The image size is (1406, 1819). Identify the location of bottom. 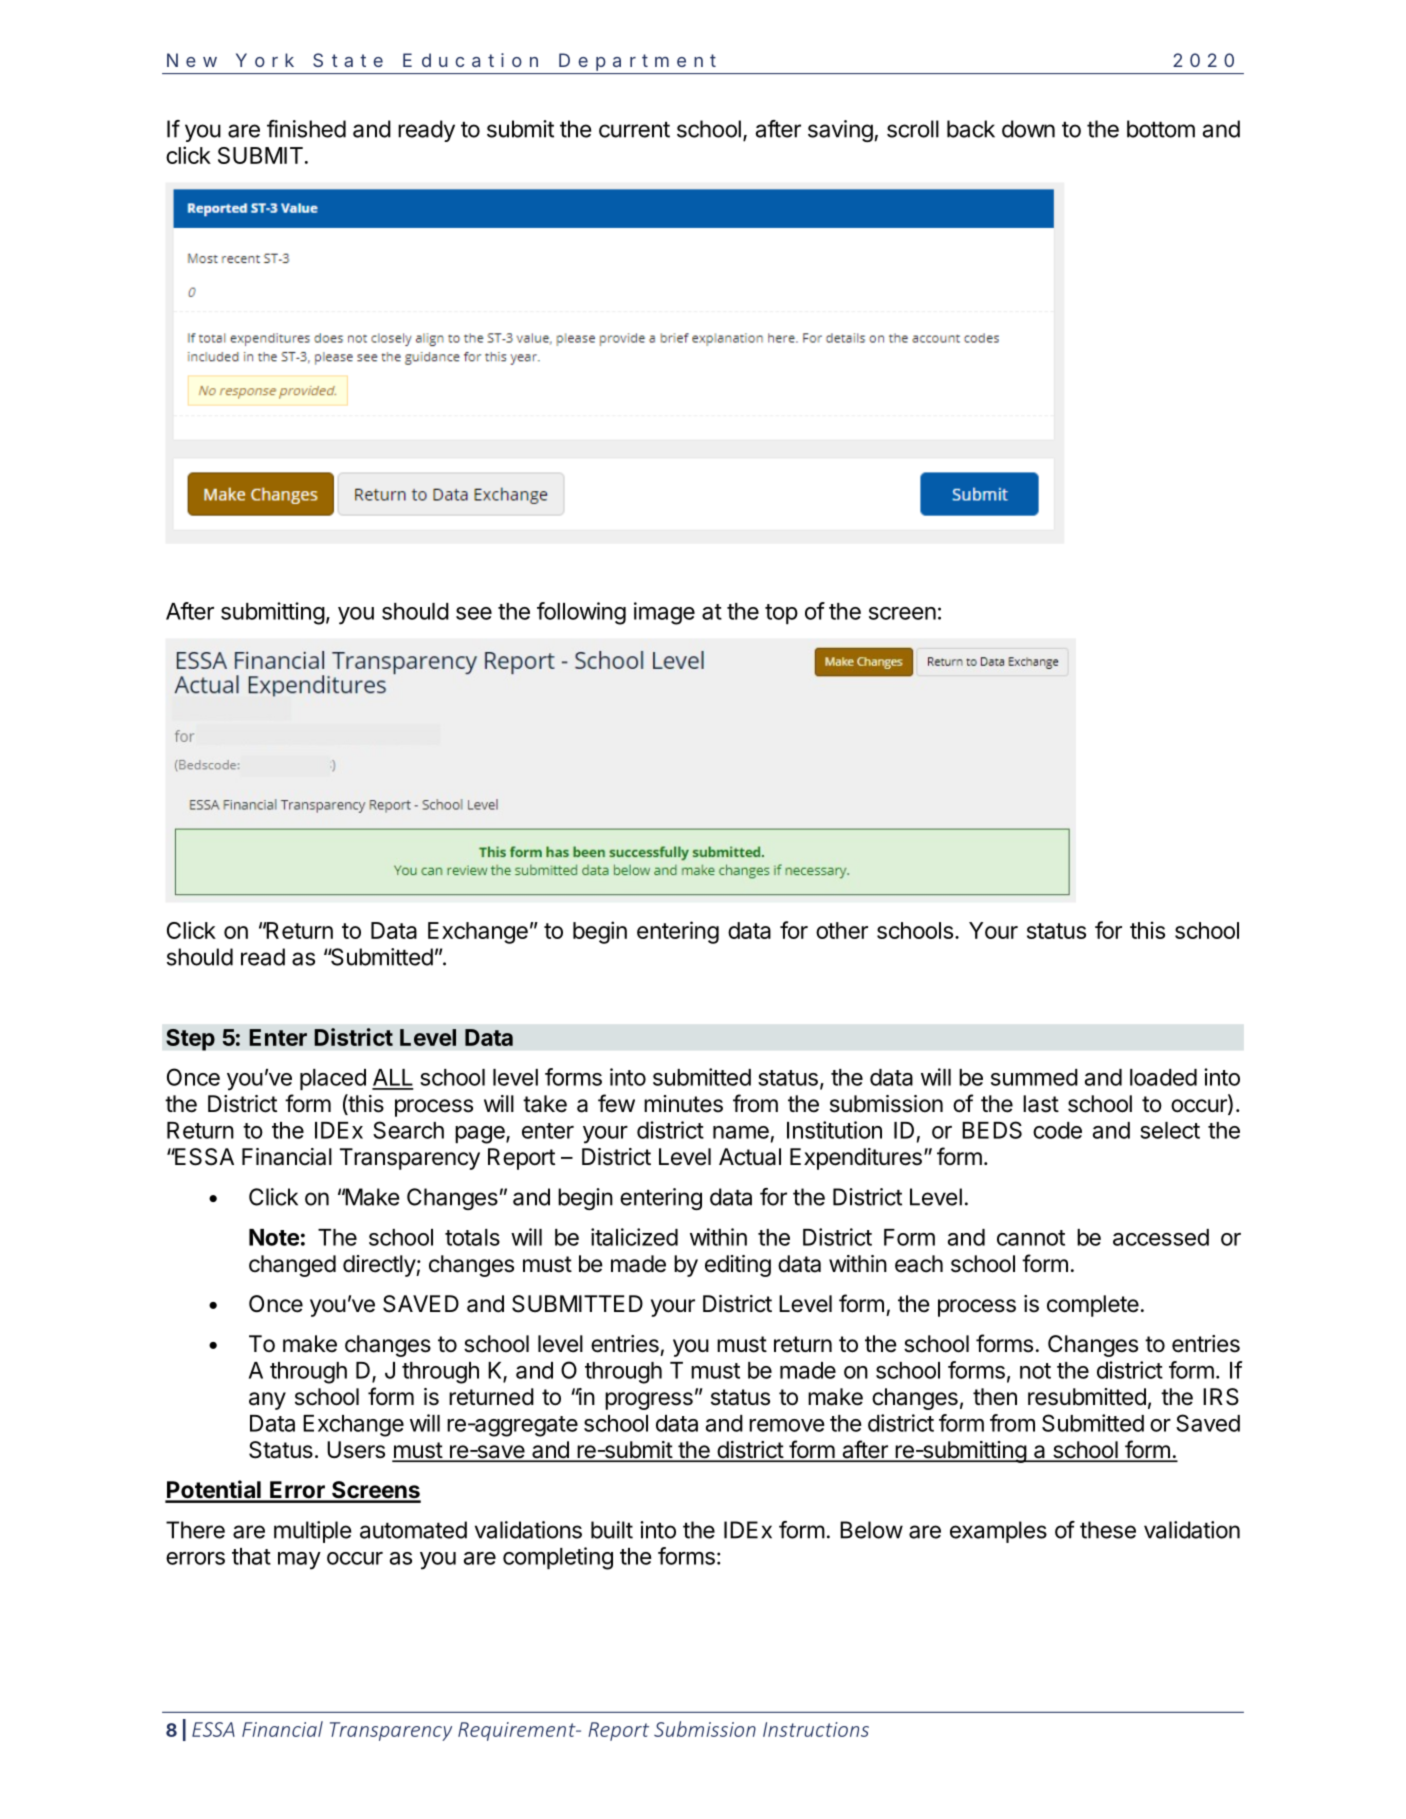
(1161, 129).
